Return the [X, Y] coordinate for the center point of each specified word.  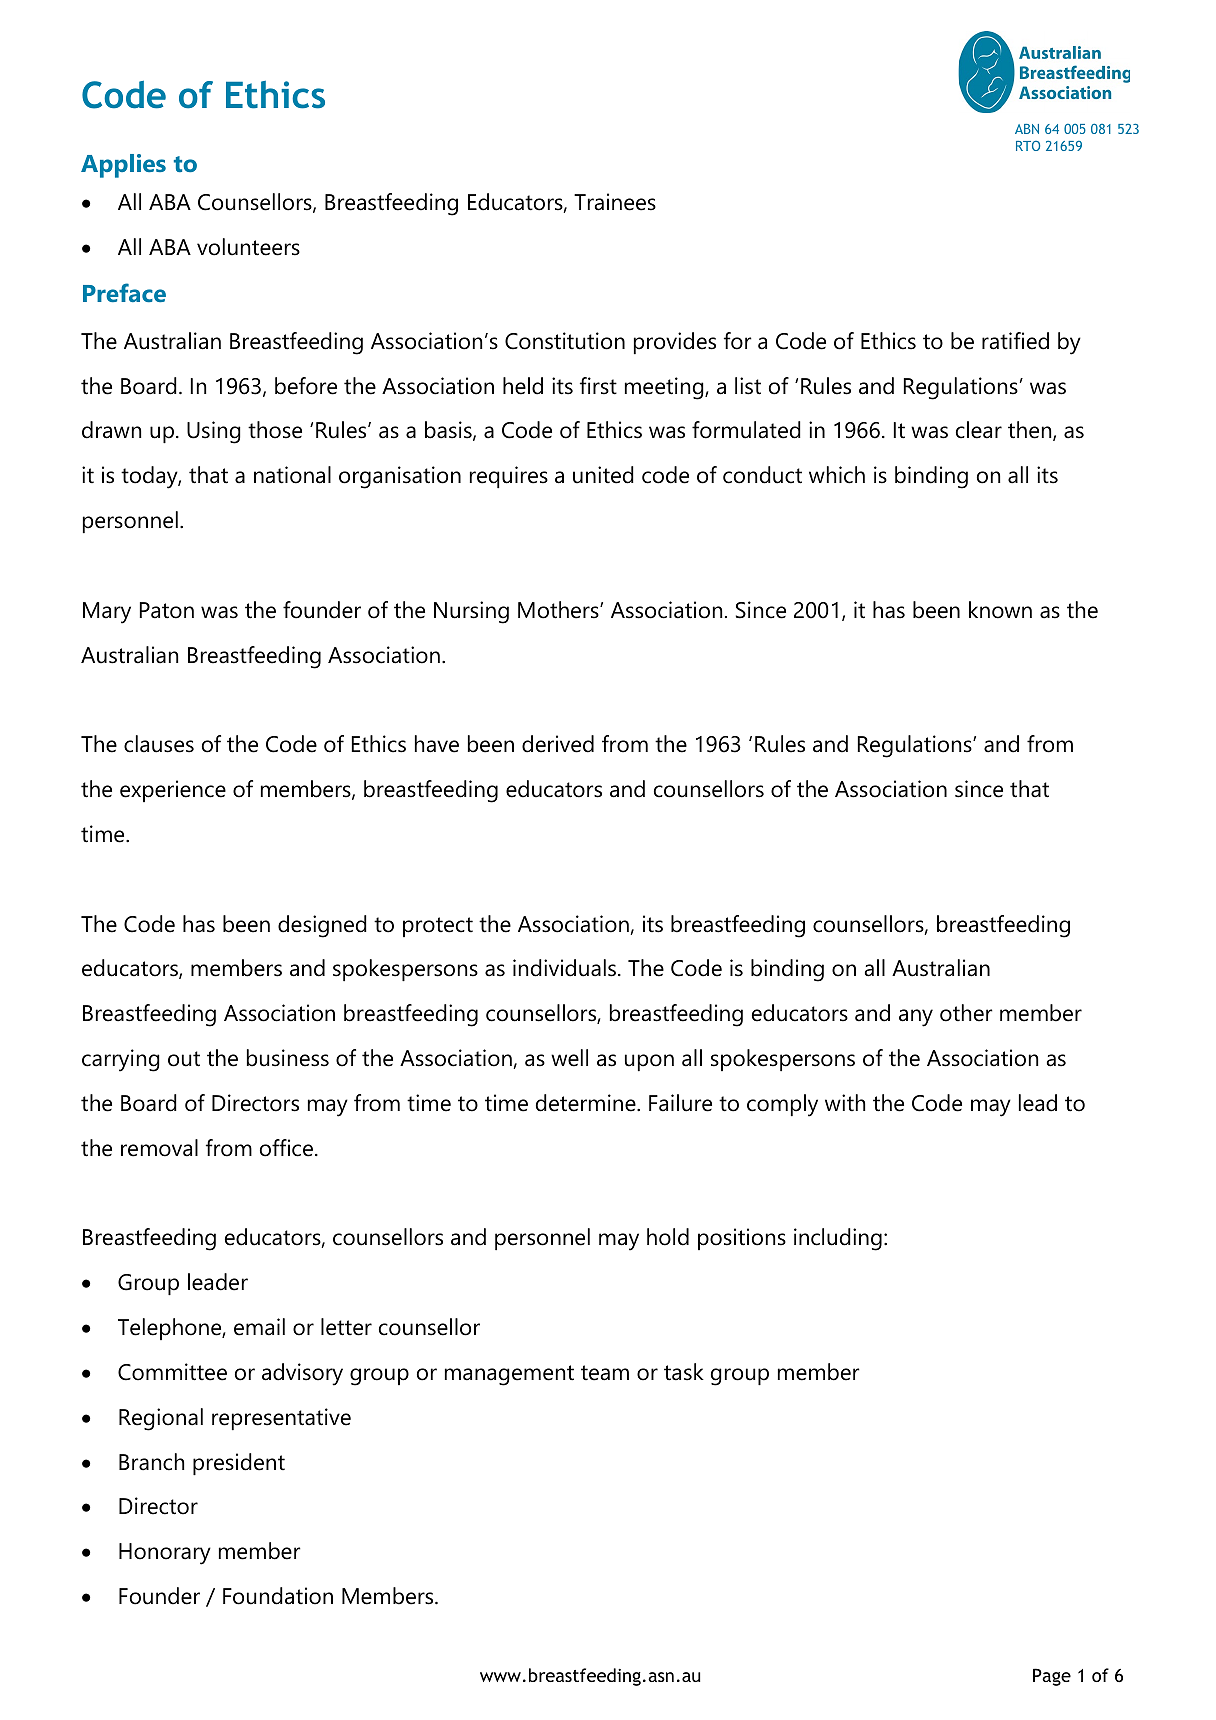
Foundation [278, 1596]
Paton [167, 610]
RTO [1028, 146]
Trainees [615, 202]
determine [587, 1103]
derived [558, 744]
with [845, 1102]
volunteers [248, 247]
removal [159, 1148]
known [1000, 610]
